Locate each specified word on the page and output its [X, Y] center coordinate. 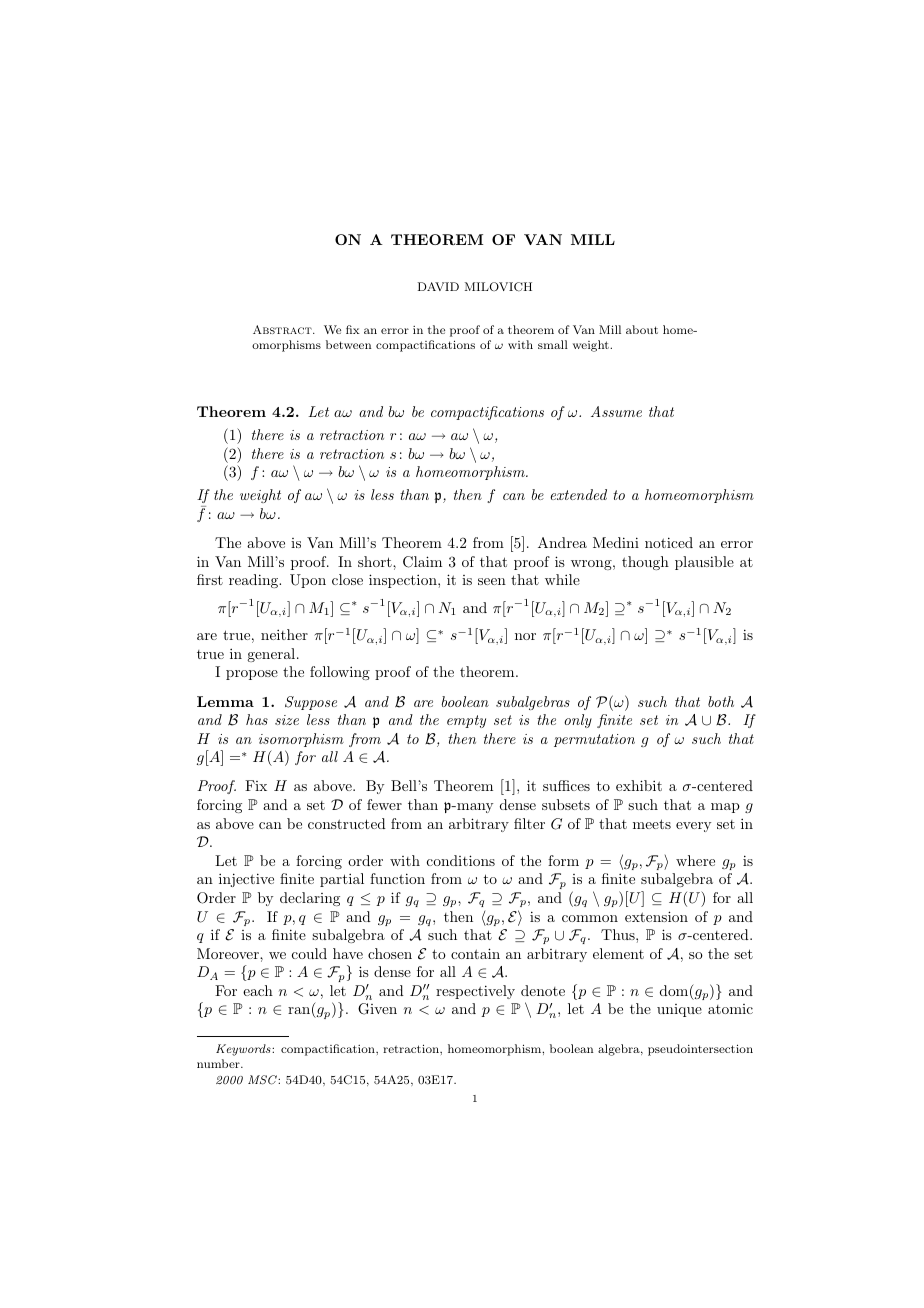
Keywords [244, 1050]
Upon [308, 581]
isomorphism [301, 740]
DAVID [438, 286]
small [553, 344]
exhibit [639, 785]
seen [492, 581]
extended [578, 494]
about [642, 329]
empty [466, 721]
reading [255, 581]
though [645, 563]
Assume [616, 411]
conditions [461, 860]
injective [246, 880]
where [695, 860]
